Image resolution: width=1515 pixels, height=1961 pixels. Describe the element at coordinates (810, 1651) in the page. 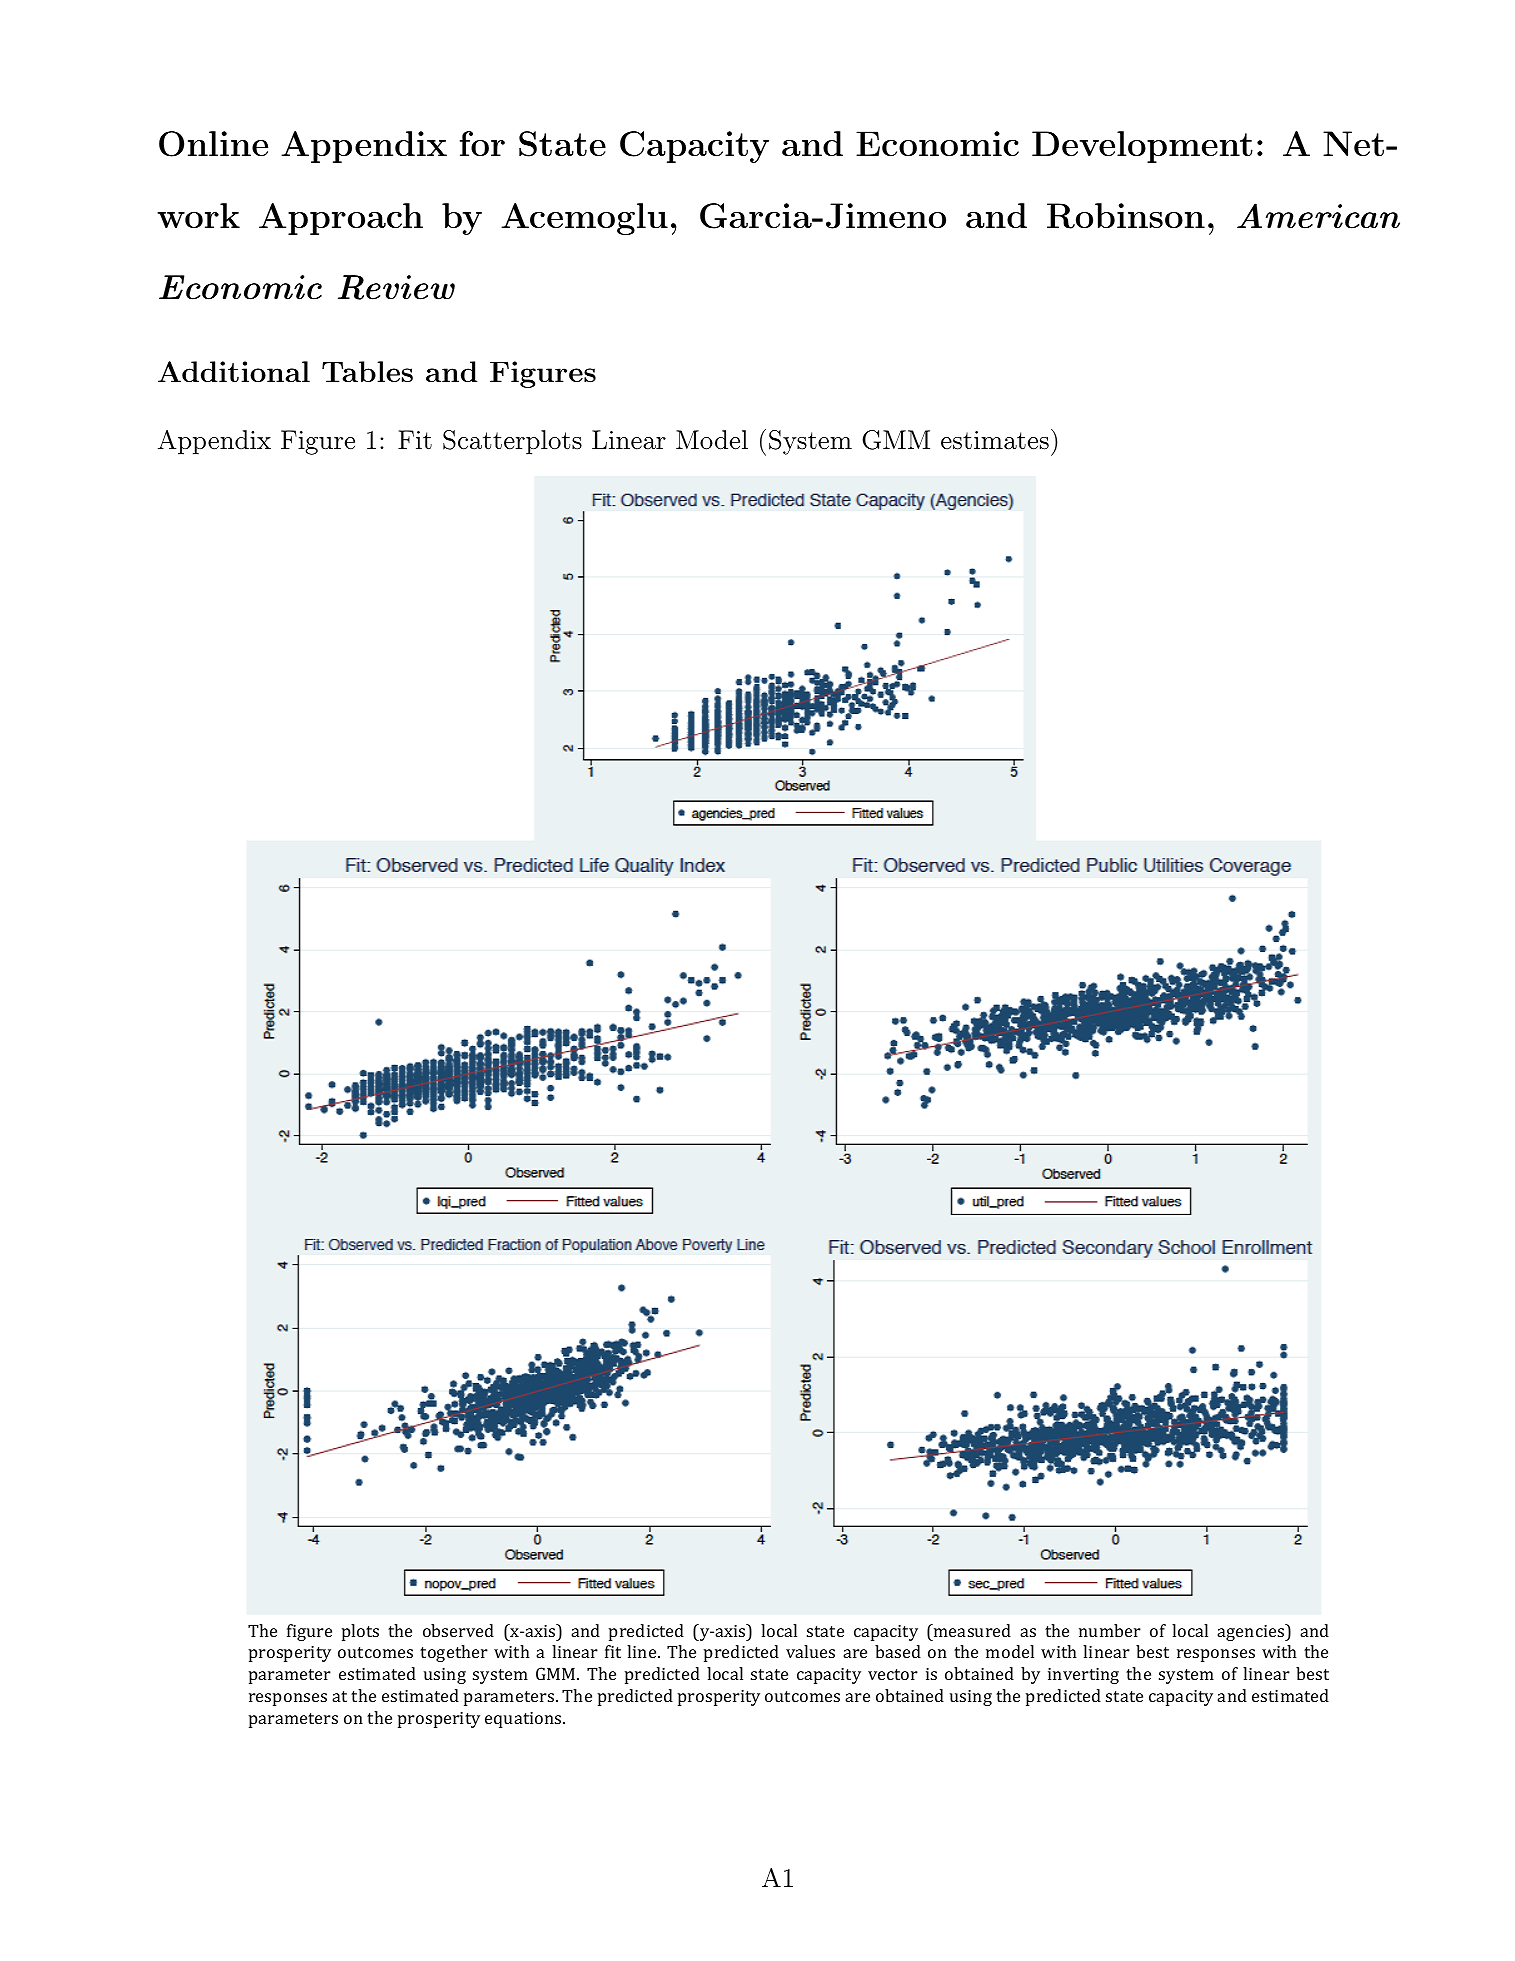

I see `values` at that location.
